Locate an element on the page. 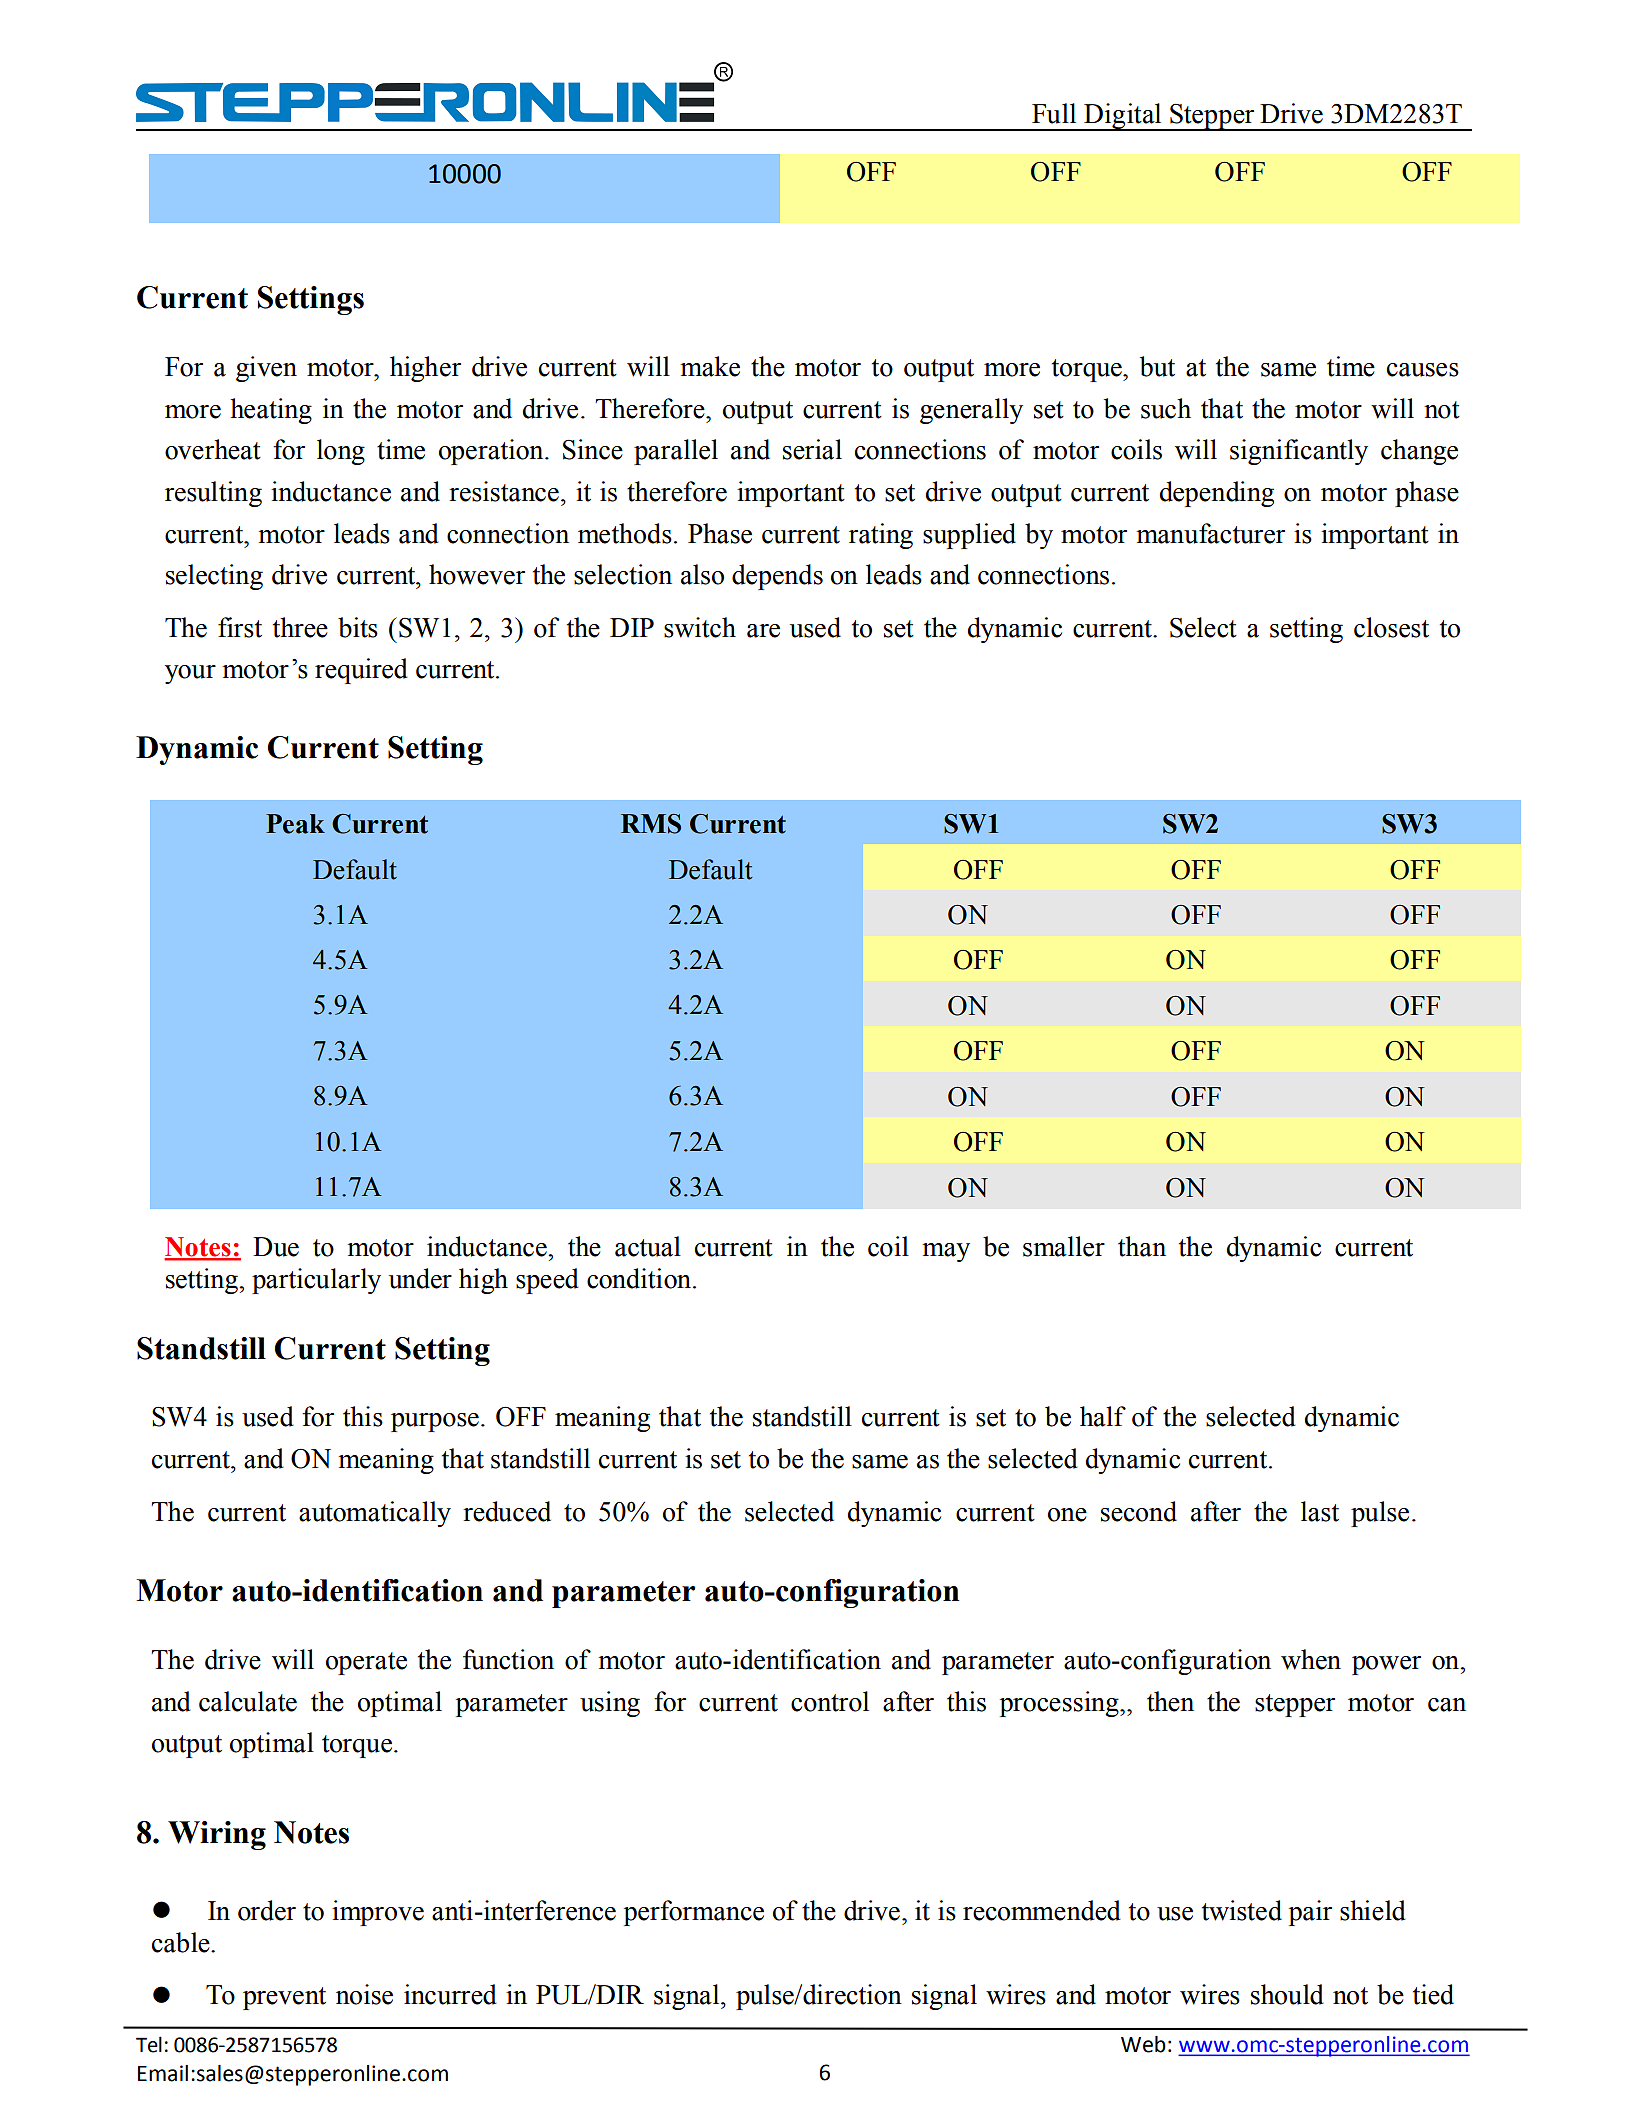 The width and height of the document is (1637, 2118). prevent is located at coordinates (284, 1998).
